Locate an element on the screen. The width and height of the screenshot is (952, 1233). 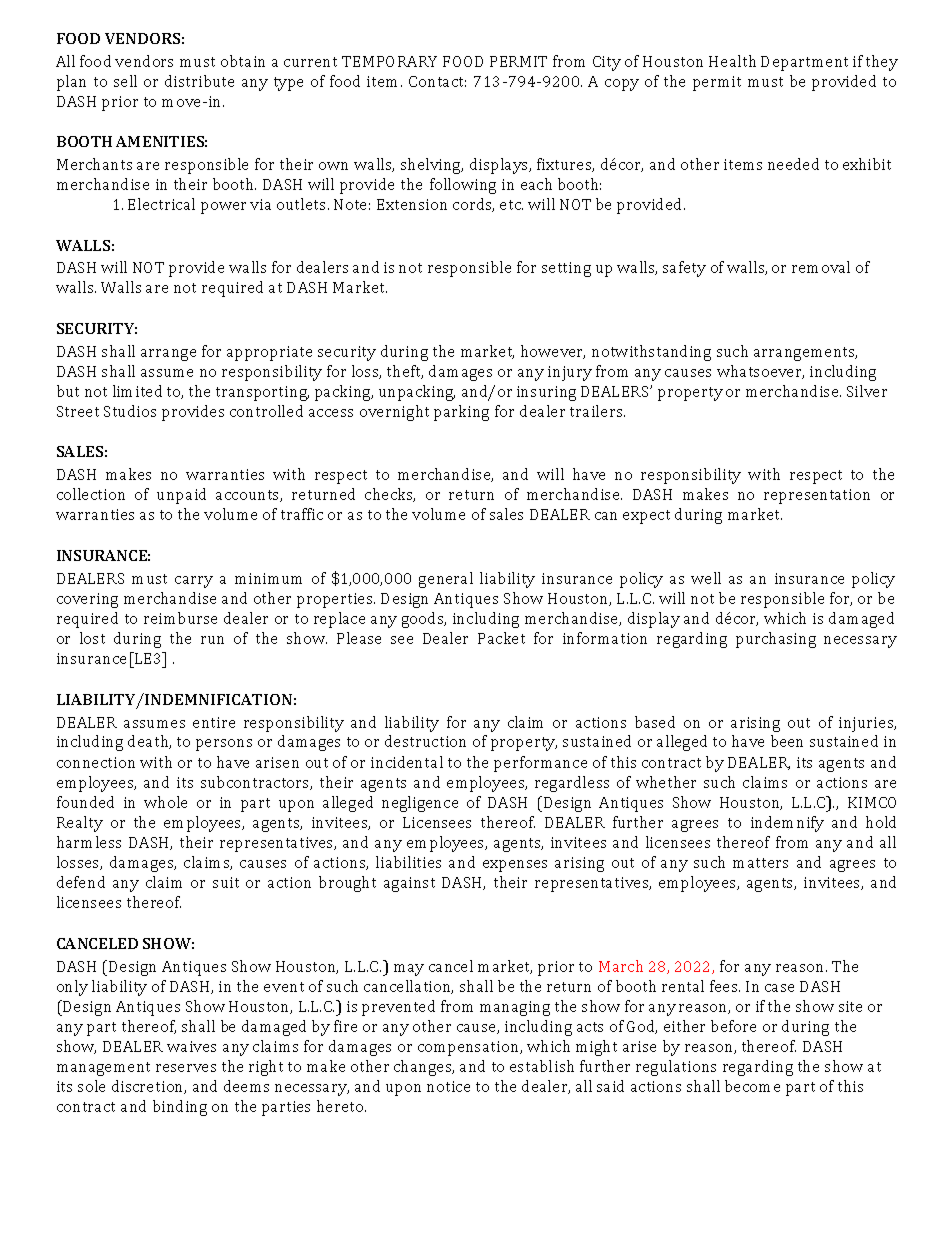
Health is located at coordinates (732, 61).
